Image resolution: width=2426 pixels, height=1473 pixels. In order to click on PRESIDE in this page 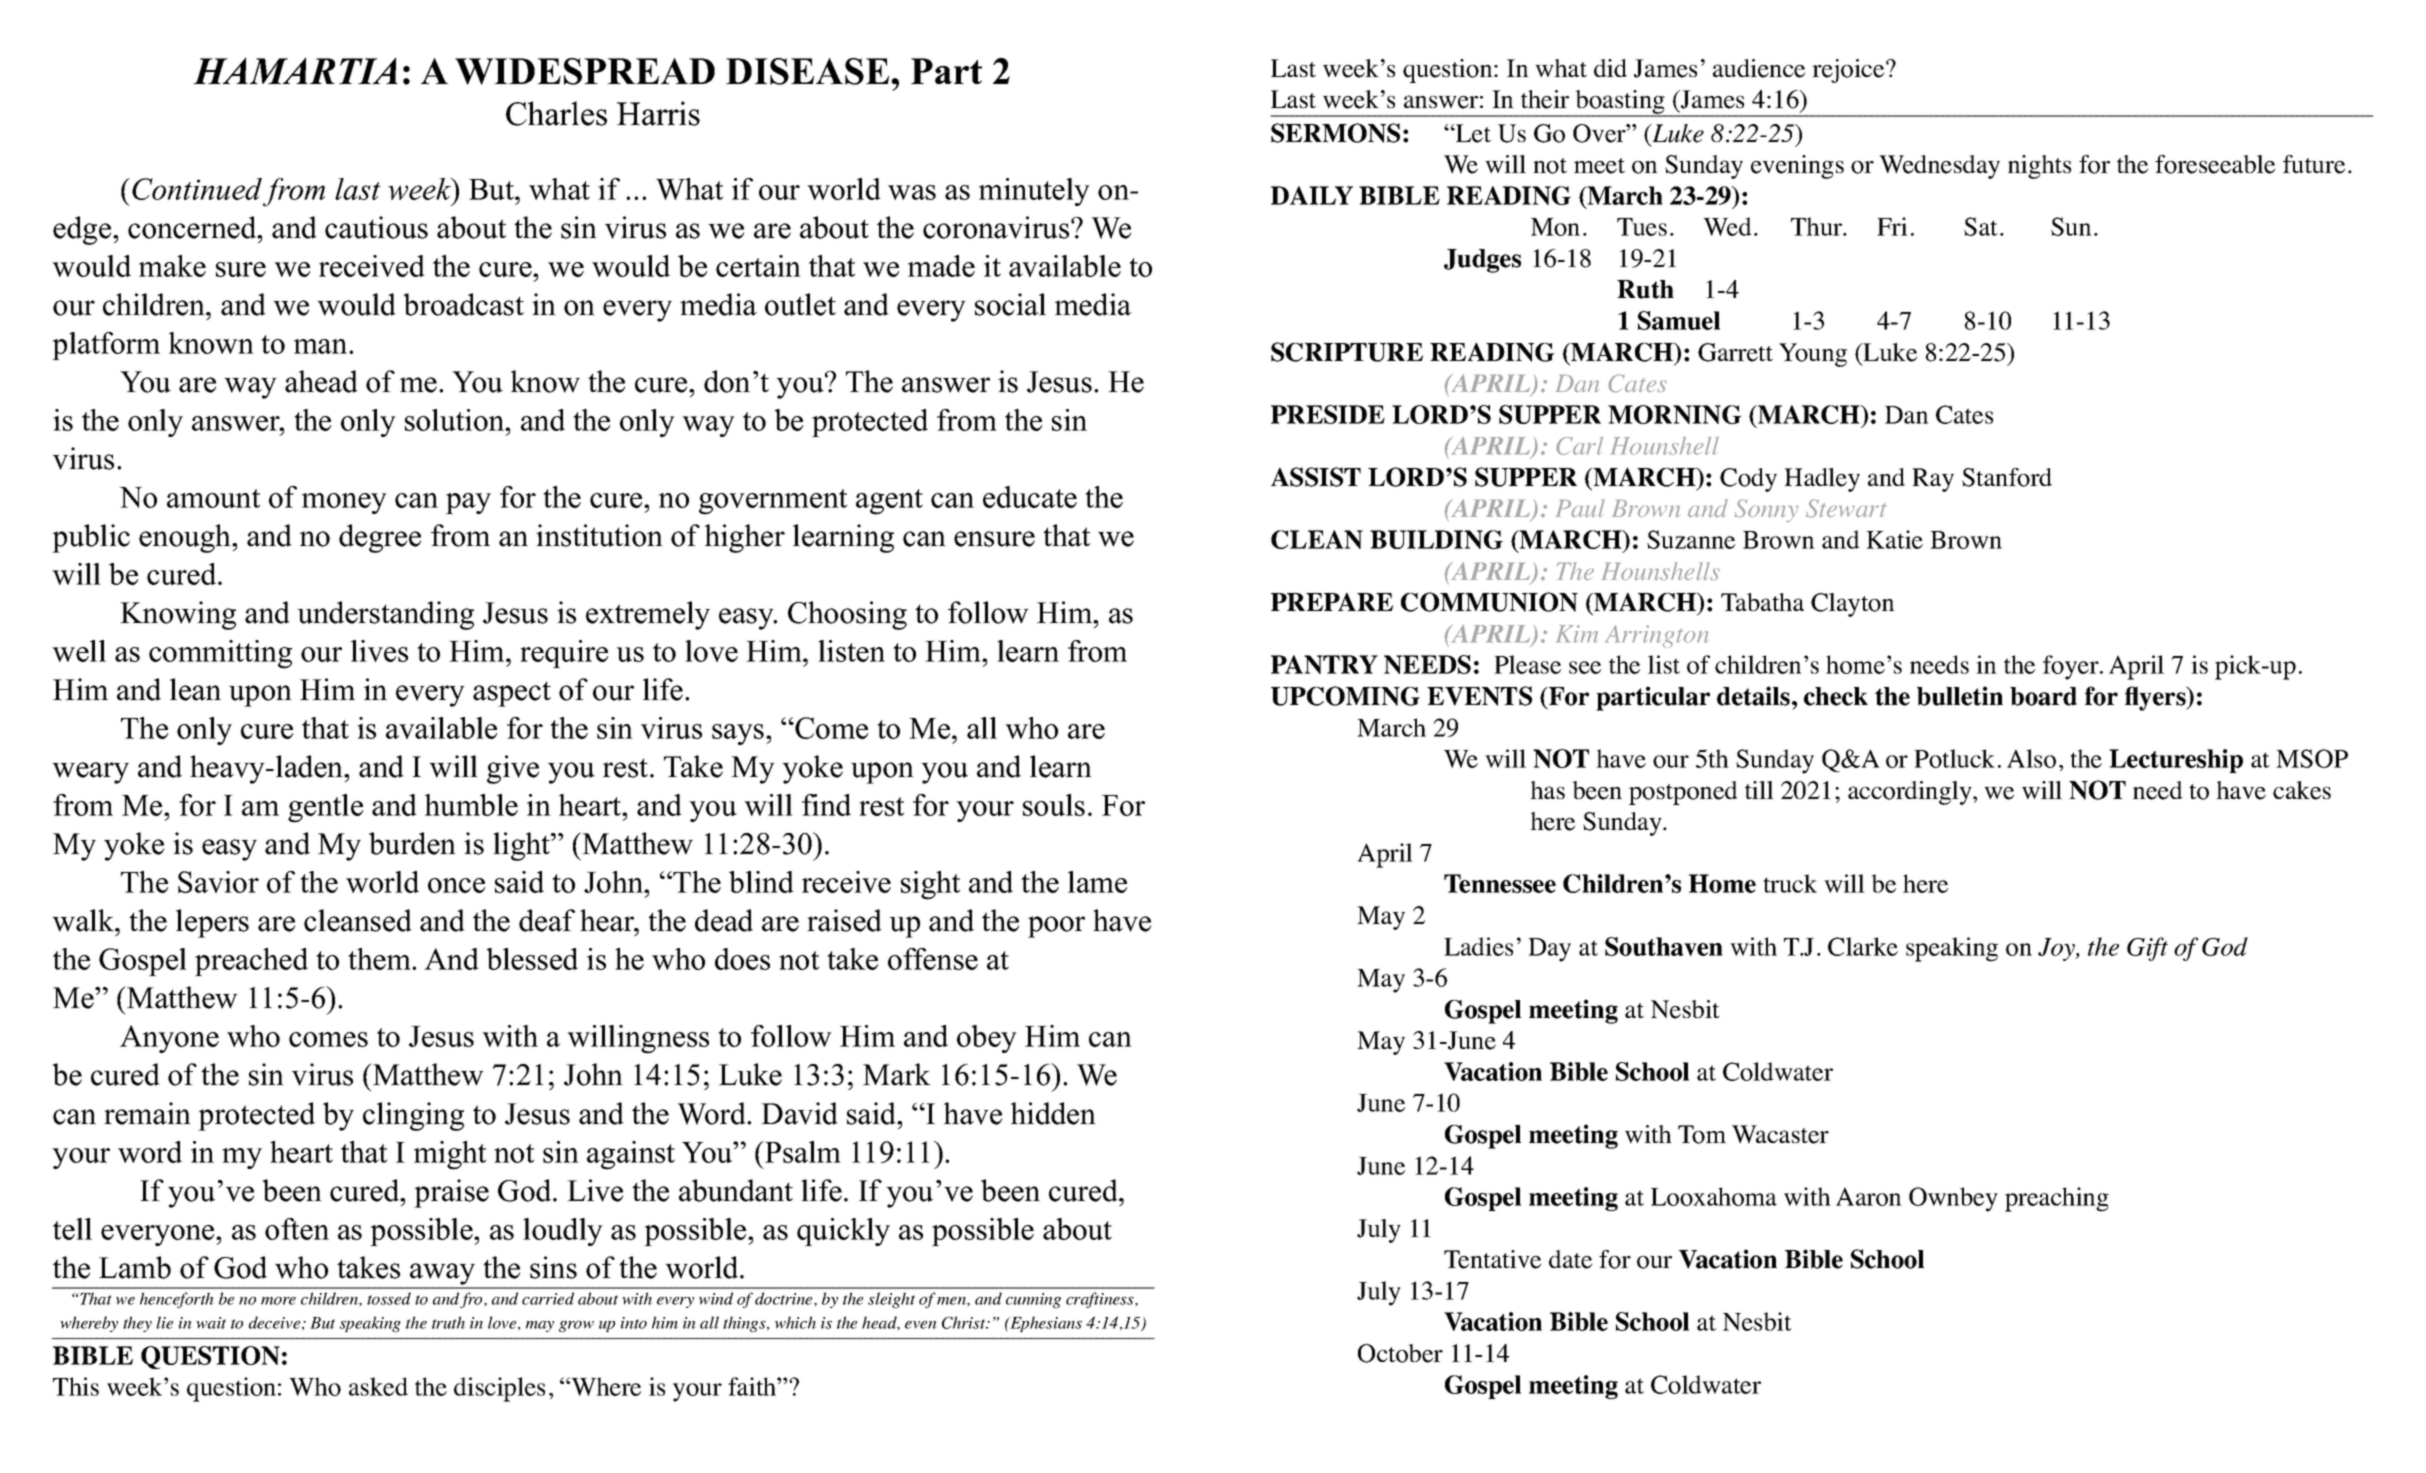, I will do `click(1328, 414)`.
